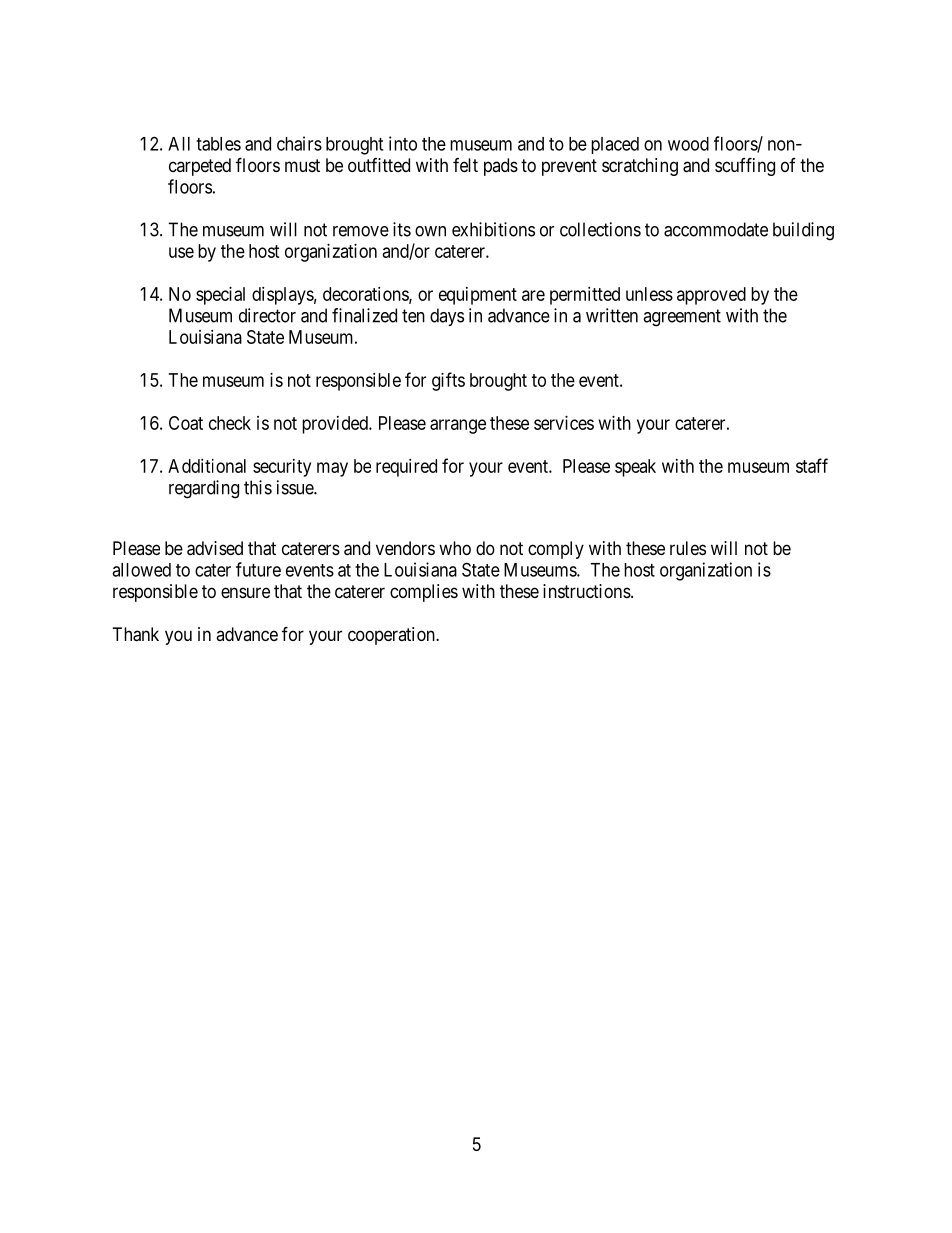 This screenshot has height=1233, width=952. What do you see at coordinates (812, 465) in the screenshot?
I see `staff` at bounding box center [812, 465].
